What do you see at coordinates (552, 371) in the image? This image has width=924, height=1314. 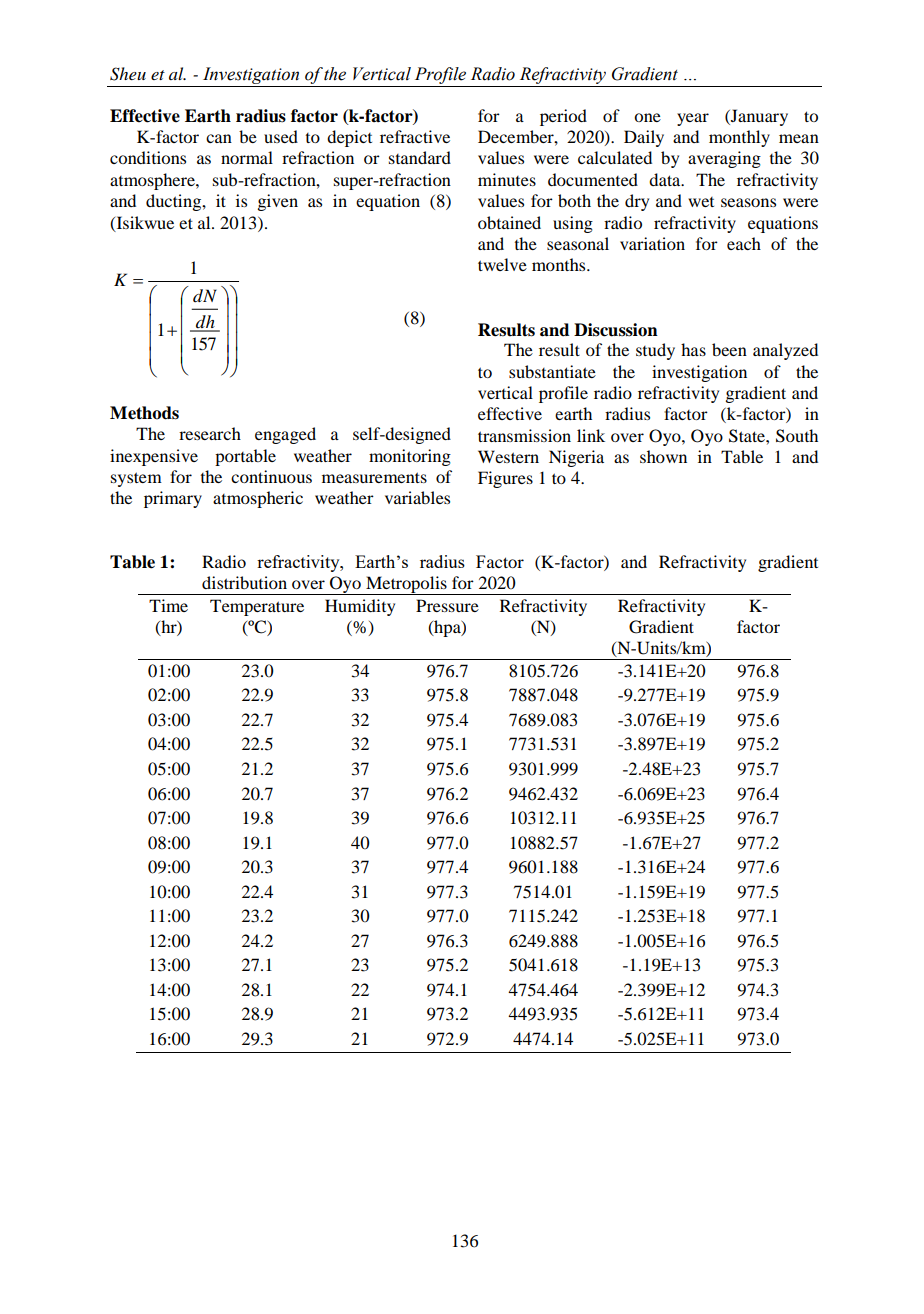 I see `substantiate` at bounding box center [552, 371].
